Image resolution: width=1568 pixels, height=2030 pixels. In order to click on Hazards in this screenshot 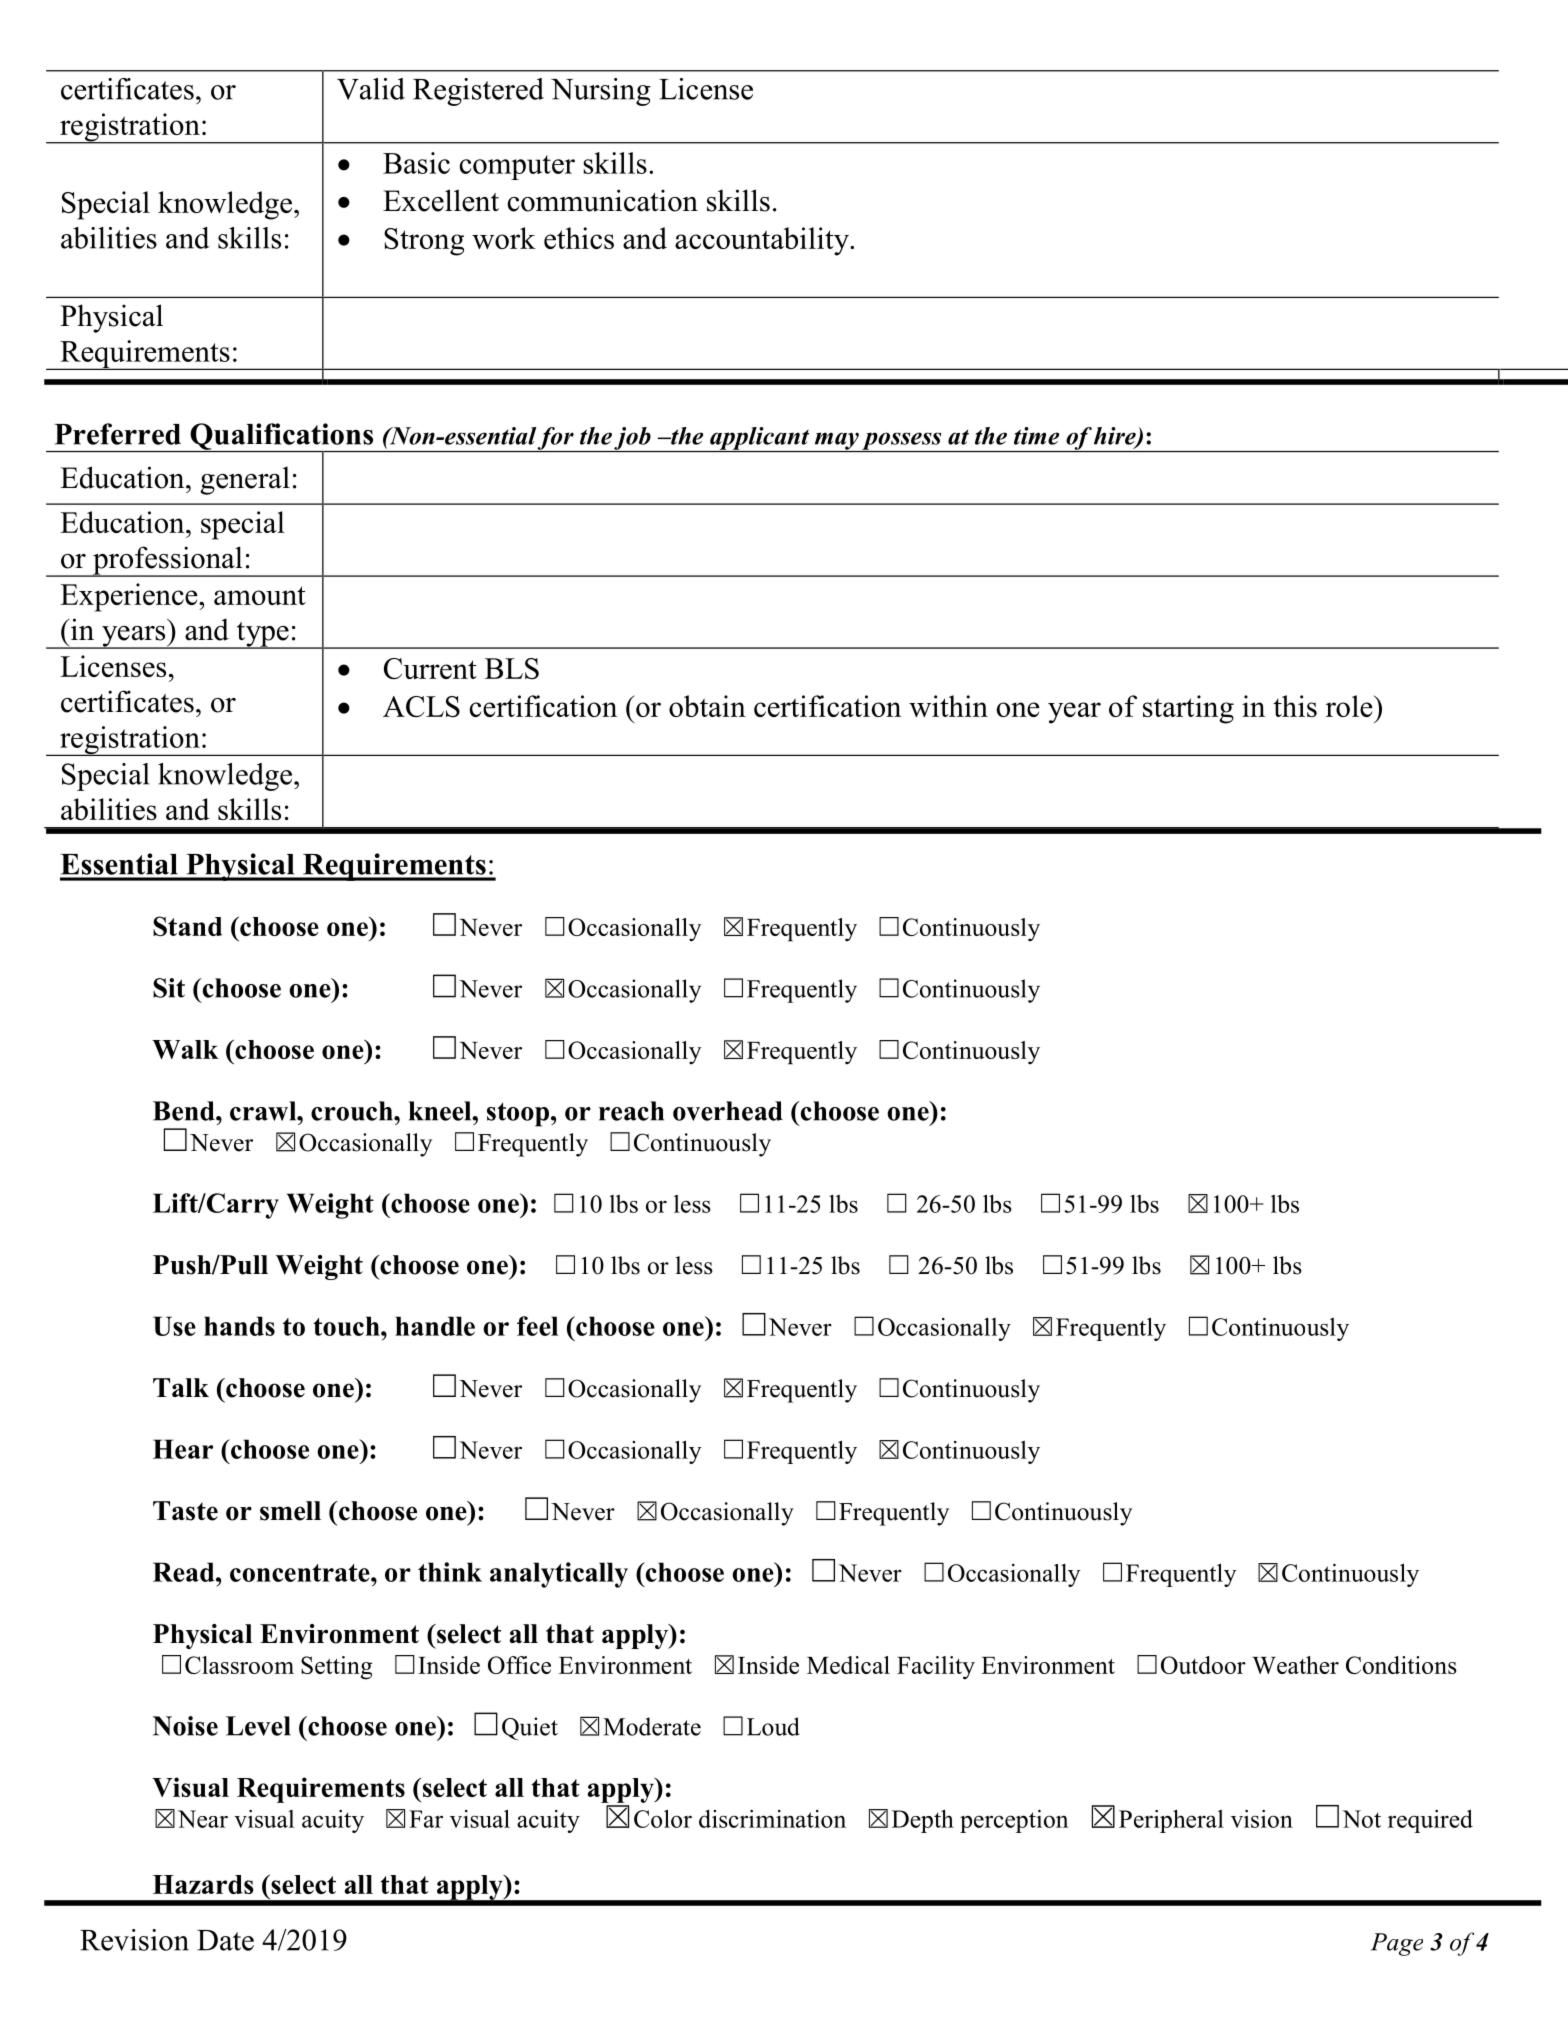, I will do `click(203, 1884)`.
